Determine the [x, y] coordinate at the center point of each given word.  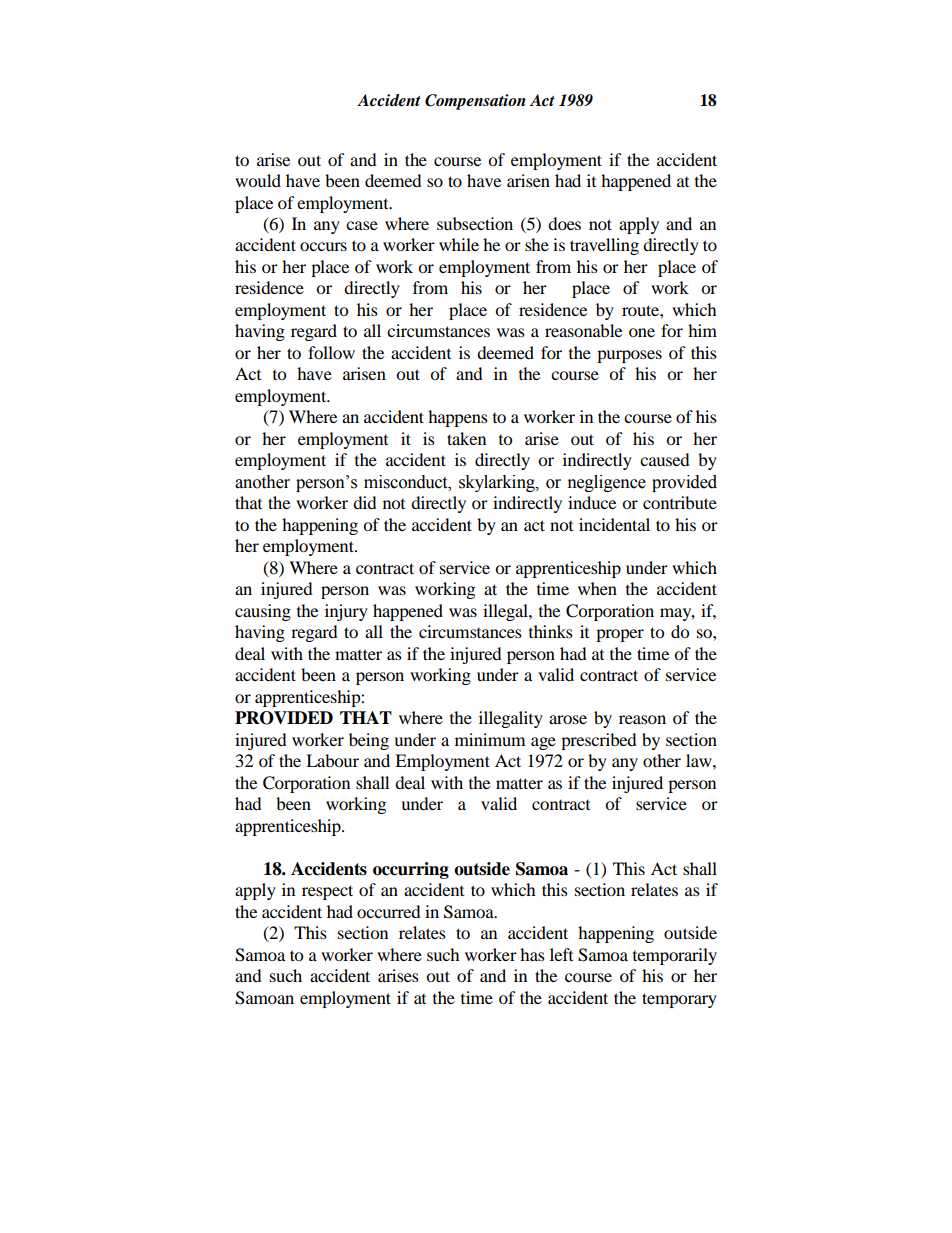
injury [346, 612]
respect [327, 892]
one [642, 332]
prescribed [599, 741]
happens [458, 418]
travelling [604, 246]
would [258, 180]
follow [331, 352]
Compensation [475, 102]
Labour [332, 760]
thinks [551, 631]
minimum [490, 739]
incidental [614, 524]
